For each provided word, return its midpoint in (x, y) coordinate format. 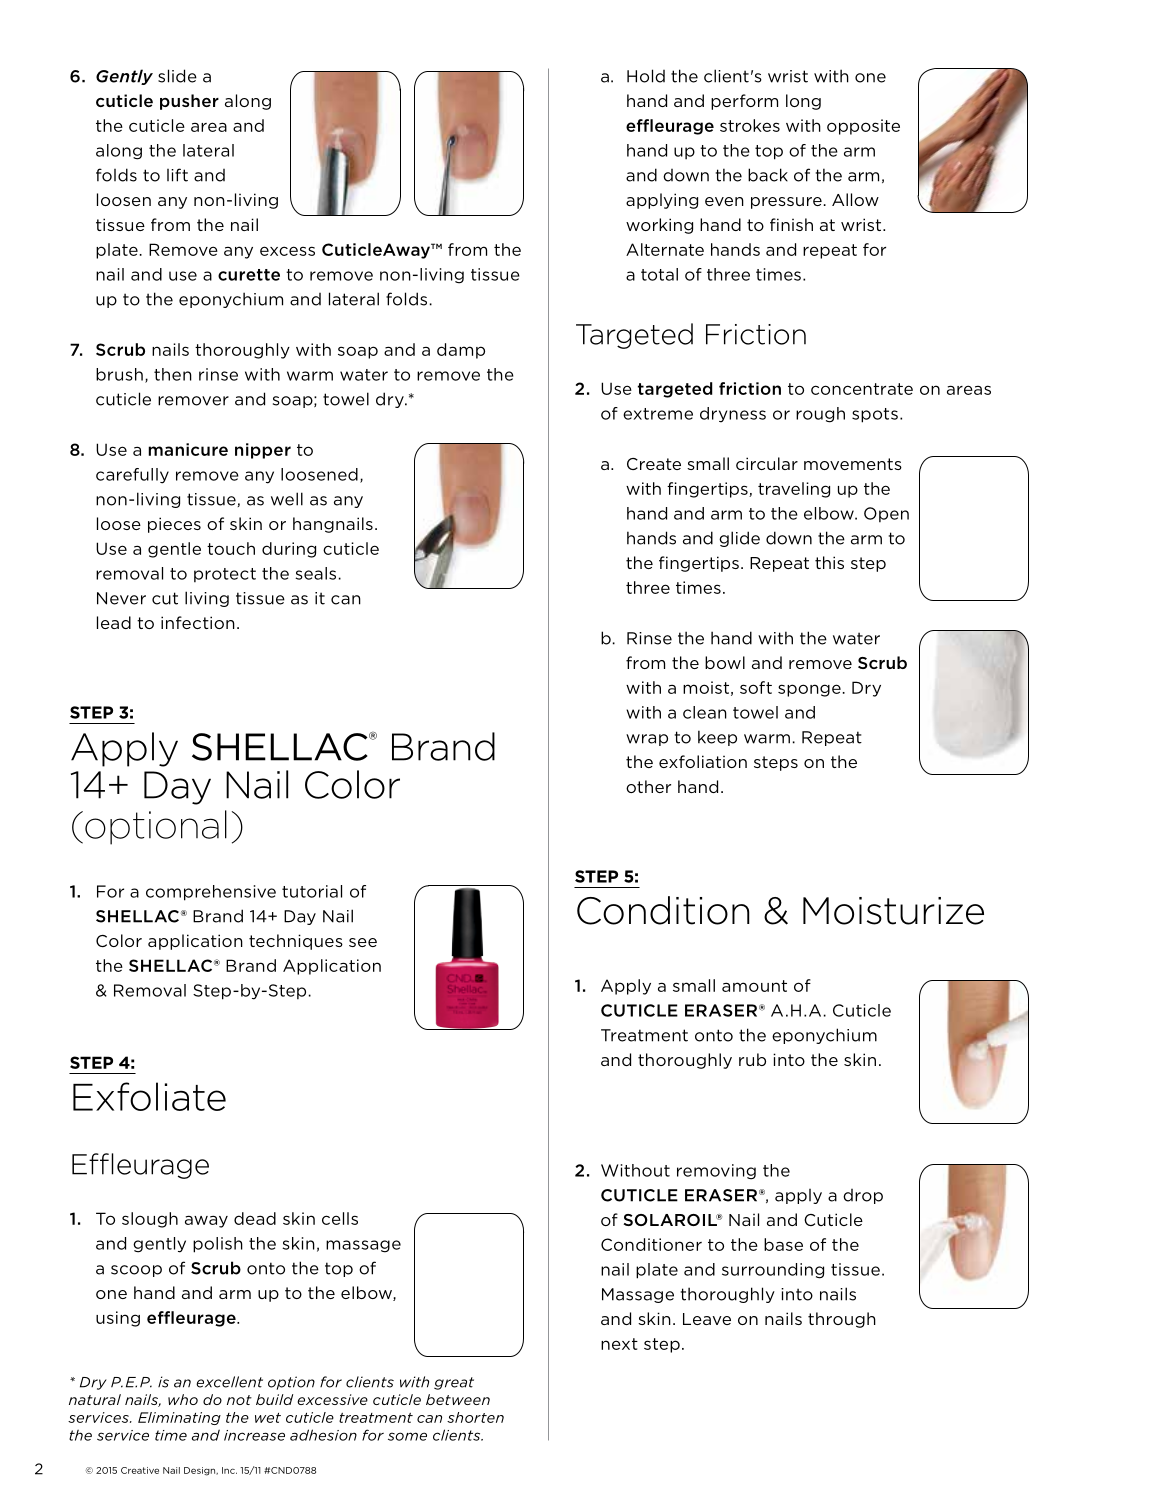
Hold (646, 76)
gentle (174, 550)
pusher (189, 102)
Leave (707, 1319)
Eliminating (179, 1418)
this (829, 562)
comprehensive (211, 893)
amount (754, 986)
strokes (750, 125)
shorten (475, 1417)
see (363, 942)
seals (315, 573)
